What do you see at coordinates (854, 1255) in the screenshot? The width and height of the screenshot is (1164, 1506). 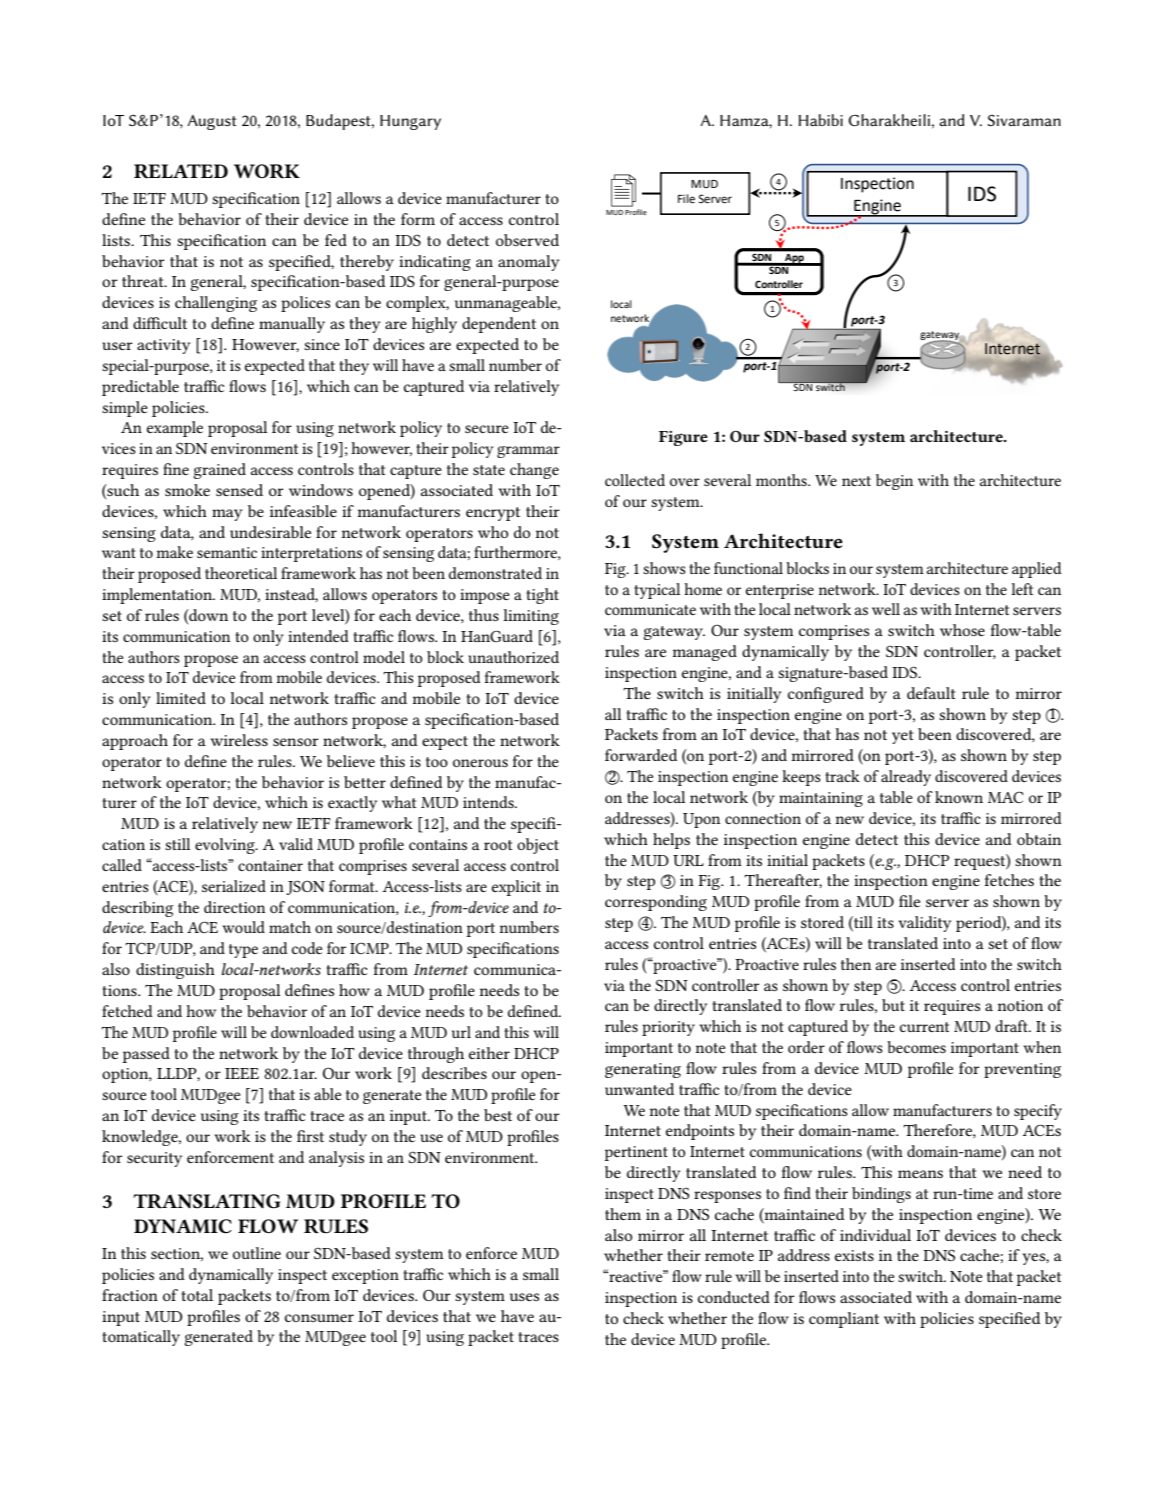 I see `exists` at bounding box center [854, 1255].
